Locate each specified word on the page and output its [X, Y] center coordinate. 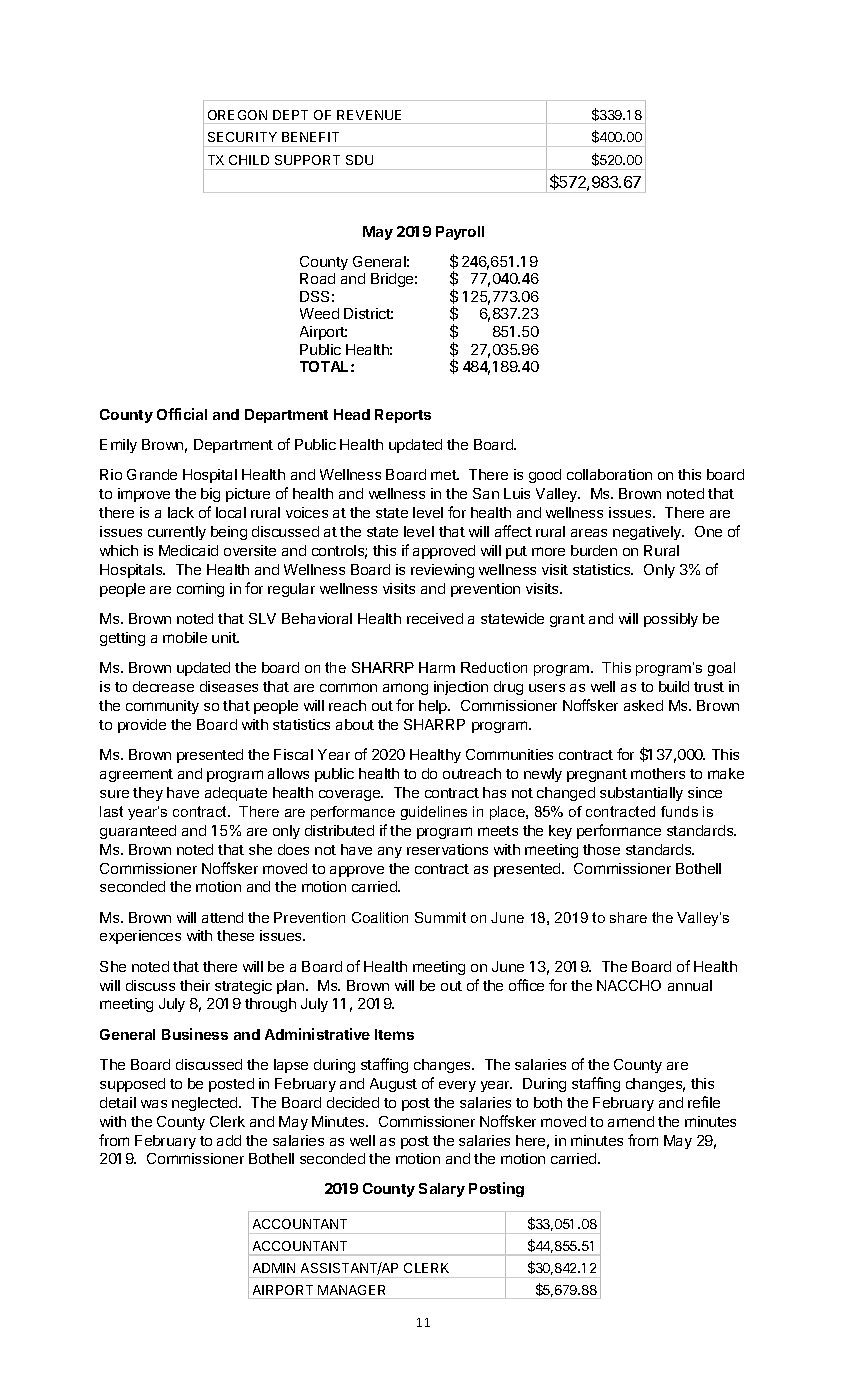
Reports [403, 416]
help [434, 707]
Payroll [460, 233]
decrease [163, 686]
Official [182, 414]
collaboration [609, 474]
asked [643, 705]
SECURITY [242, 137]
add [229, 1140]
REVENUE [369, 115]
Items [394, 1034]
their [195, 985]
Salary [442, 1190]
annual [690, 985]
